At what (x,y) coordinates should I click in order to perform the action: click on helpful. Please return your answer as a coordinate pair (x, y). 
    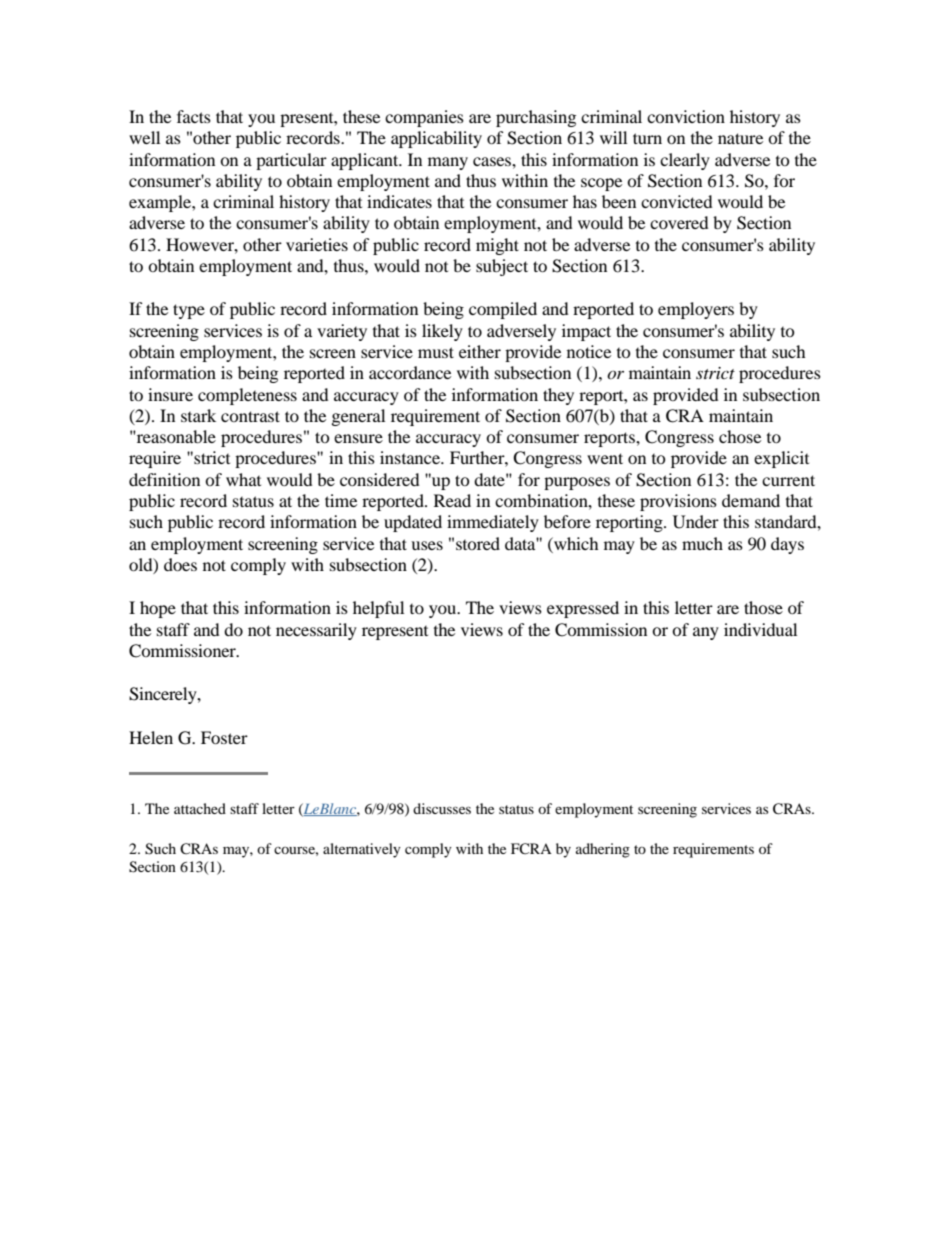
    Looking at the image, I should click on (378, 609).
